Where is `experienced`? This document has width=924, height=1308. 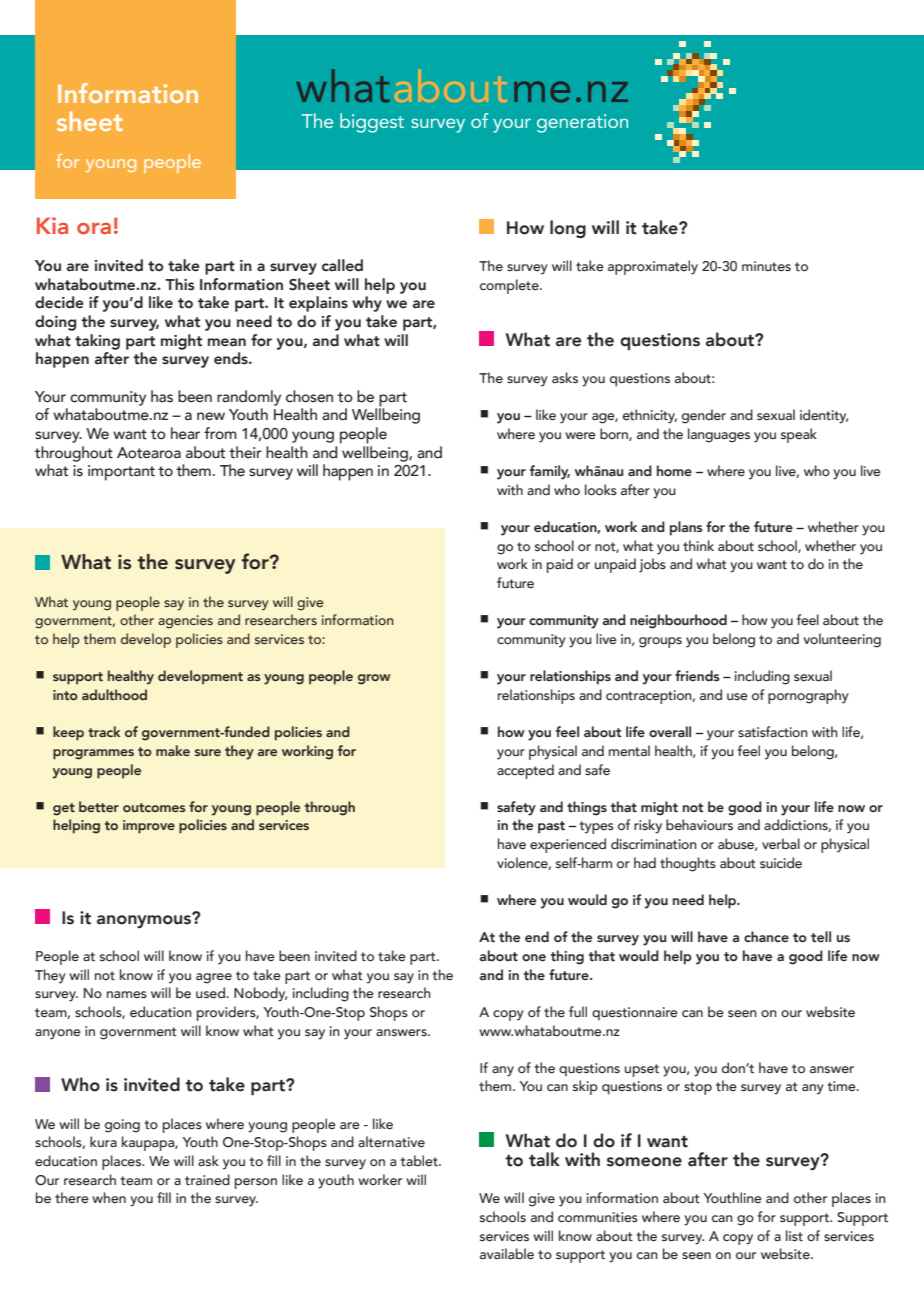 experienced is located at coordinates (568, 845).
